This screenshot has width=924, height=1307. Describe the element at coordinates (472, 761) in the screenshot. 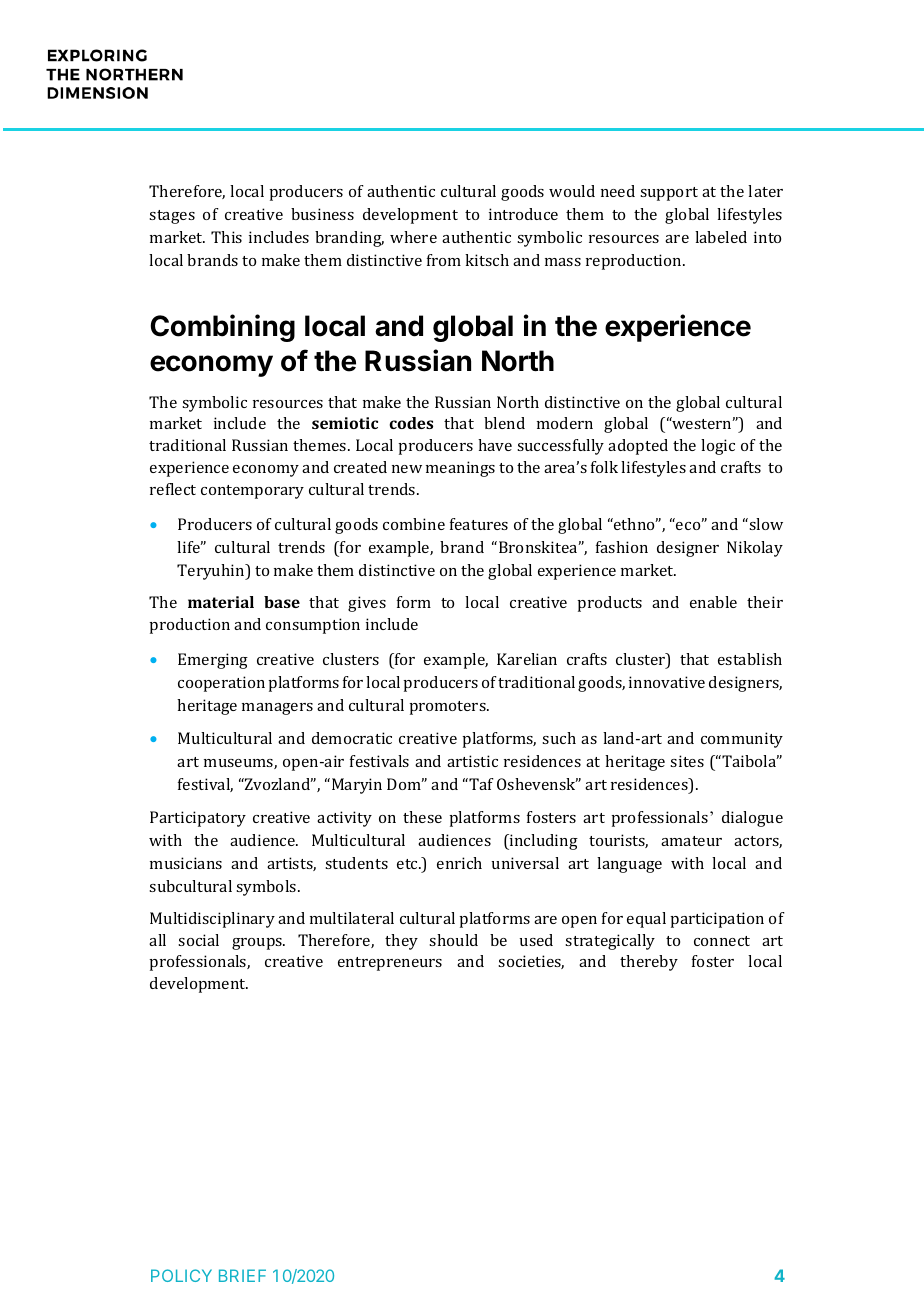

I see `artistic` at that location.
